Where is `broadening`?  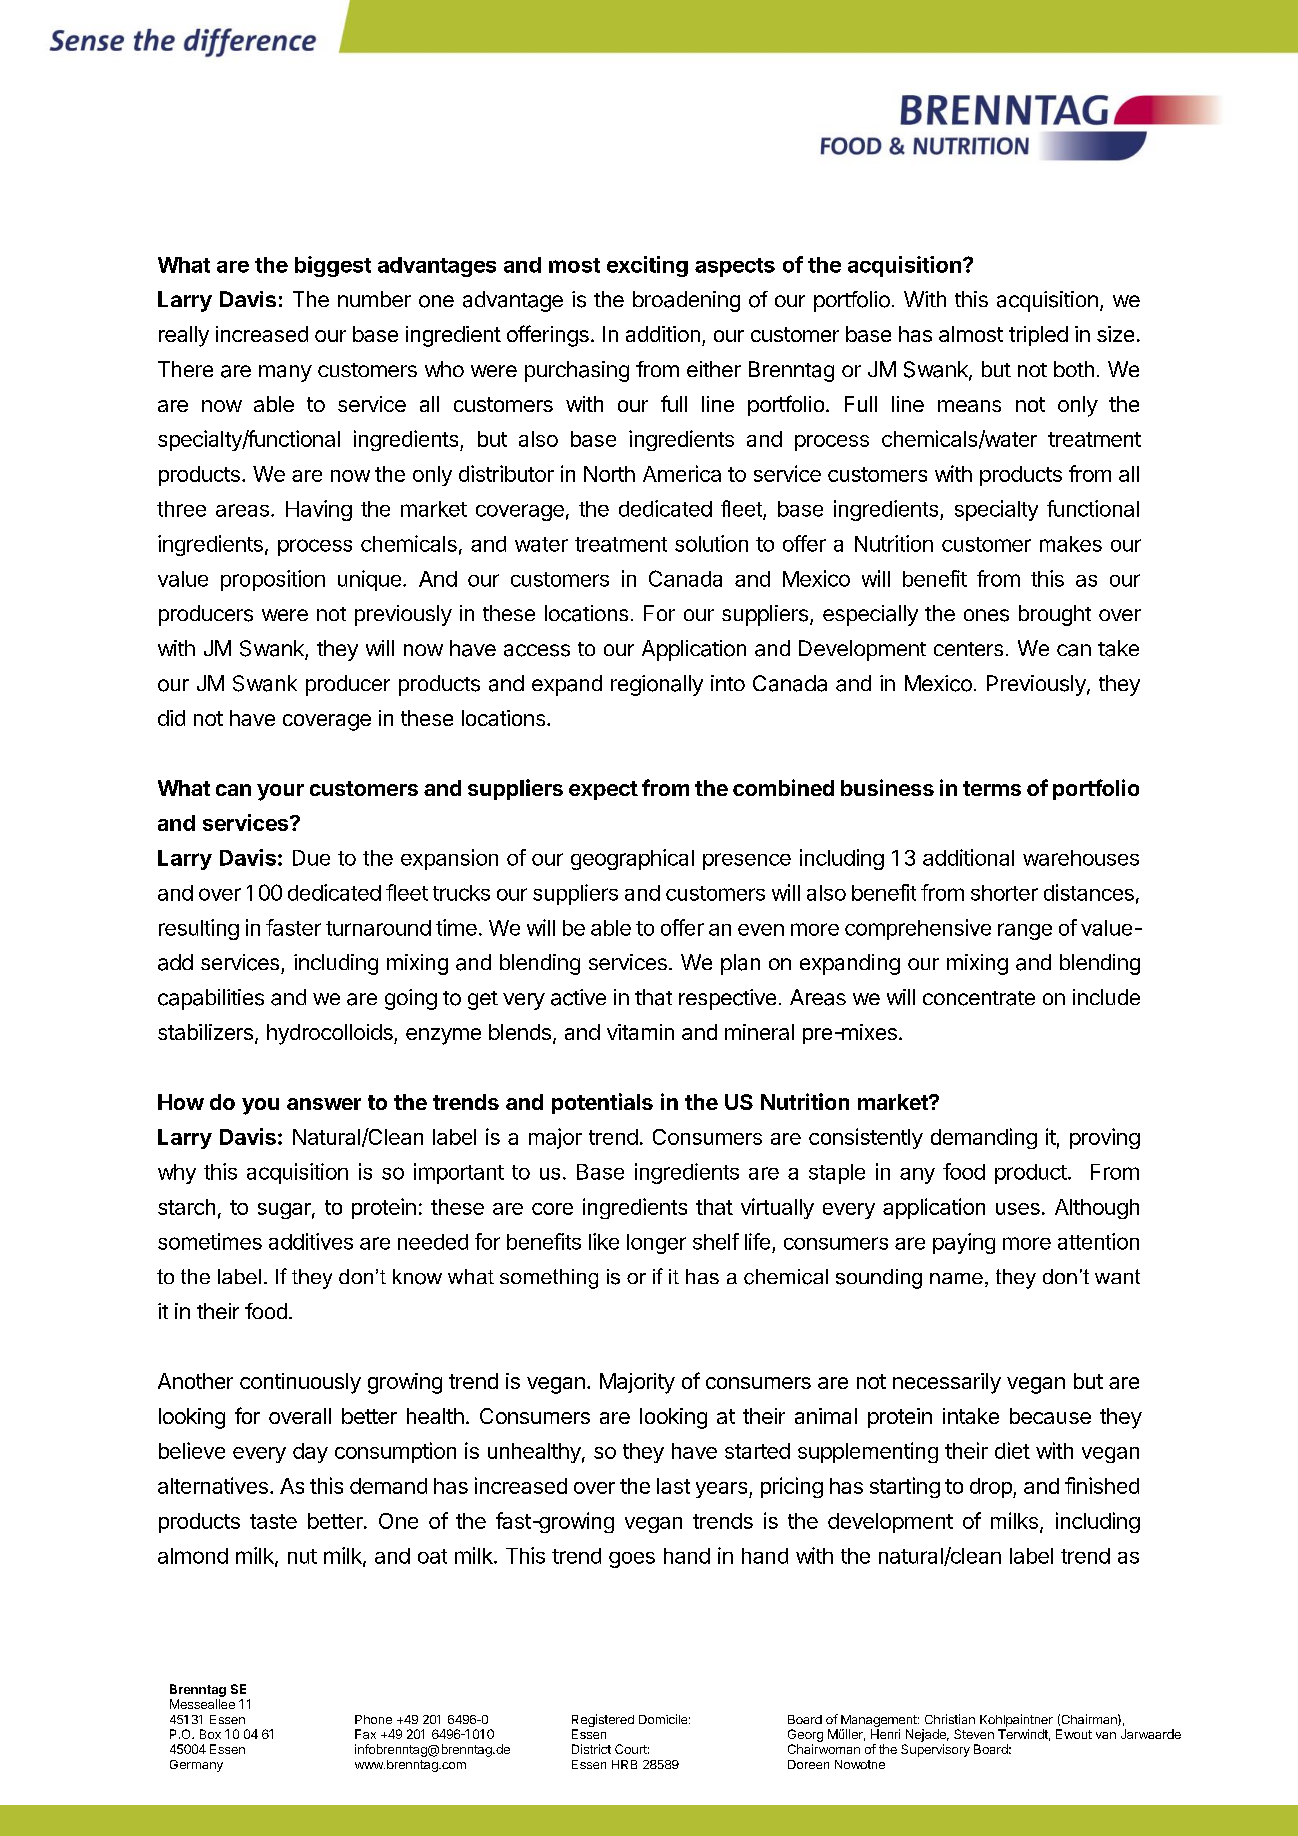 broadening is located at coordinates (686, 301).
